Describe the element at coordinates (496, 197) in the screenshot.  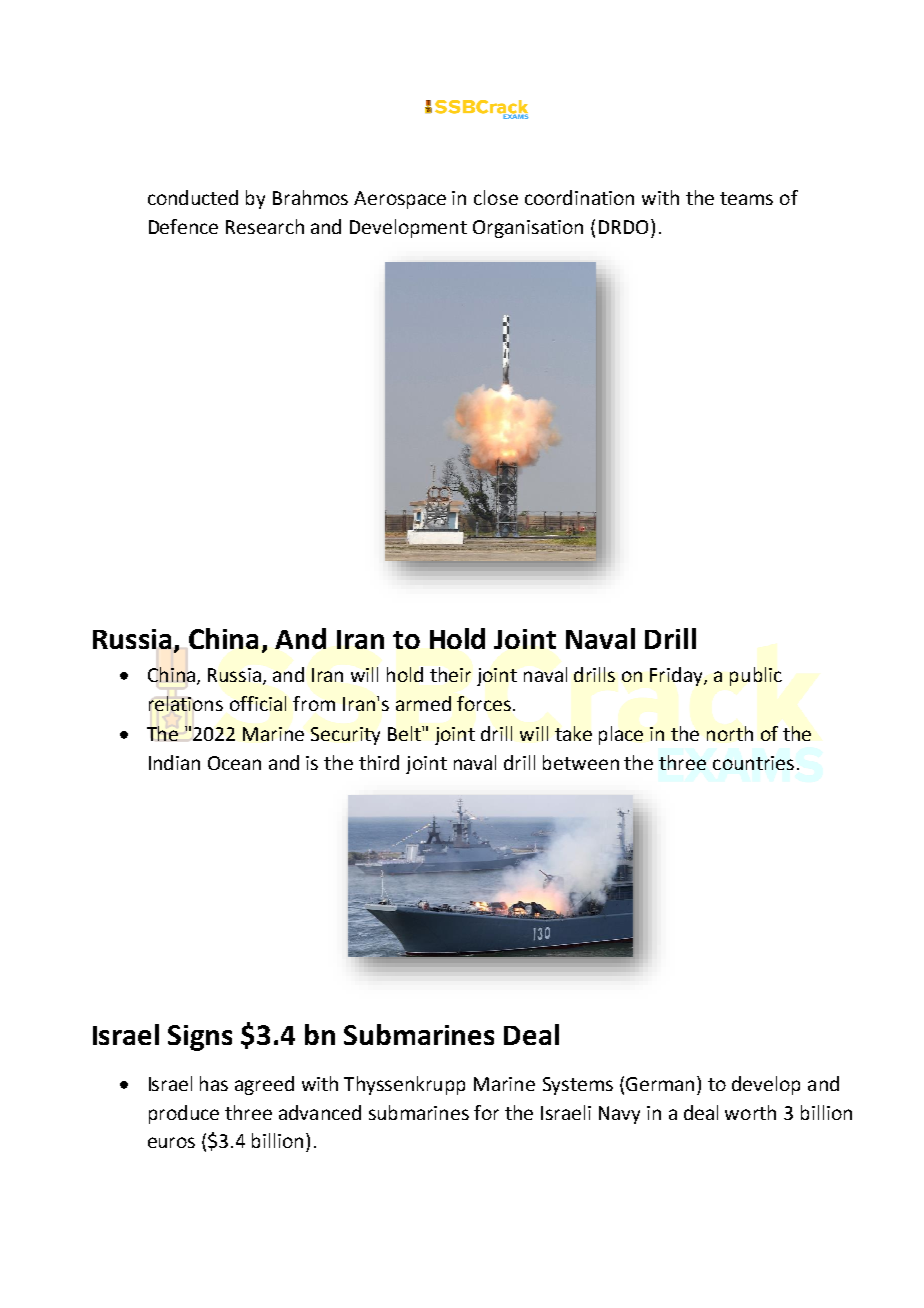
I see `close` at that location.
